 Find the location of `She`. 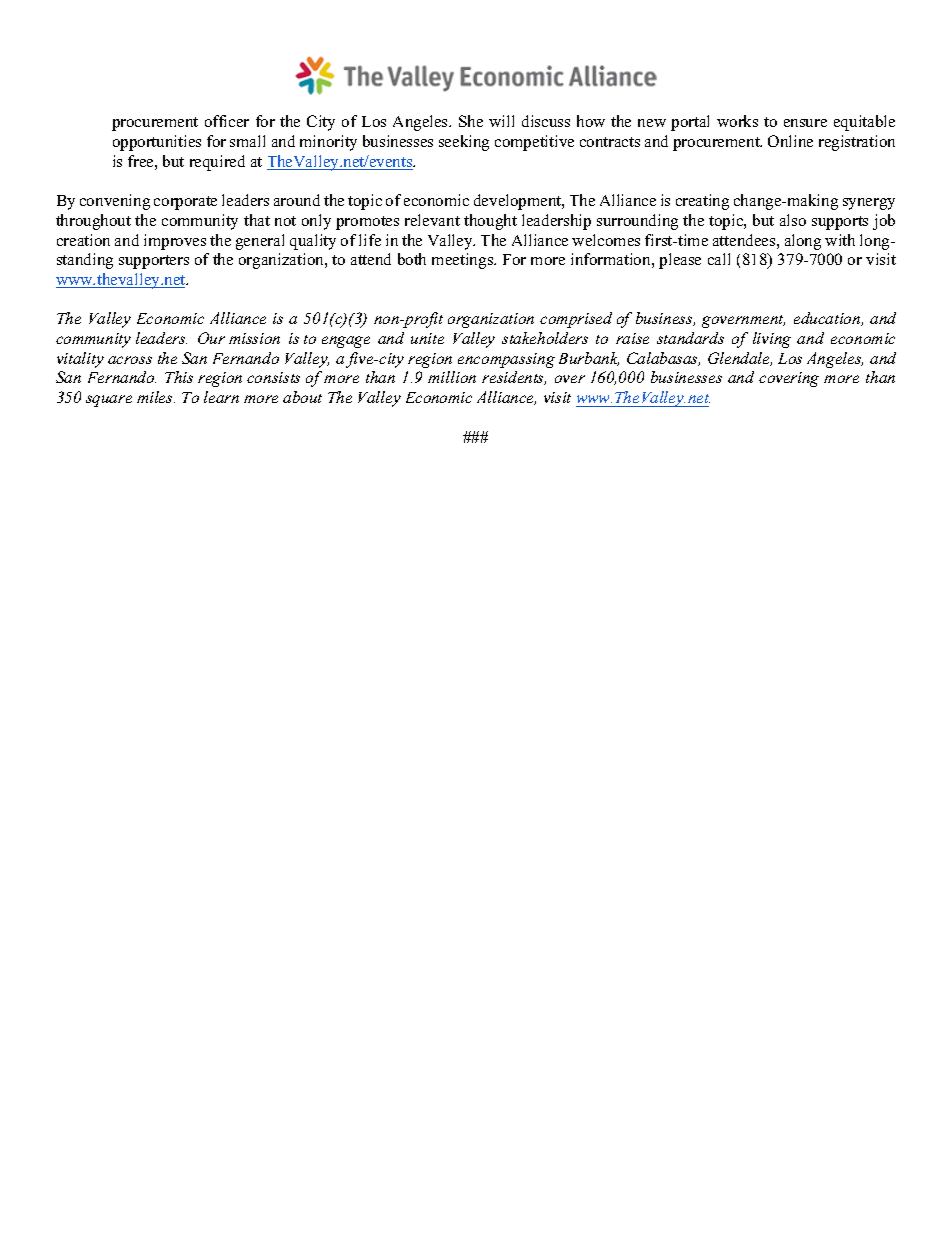

She is located at coordinates (471, 121).
